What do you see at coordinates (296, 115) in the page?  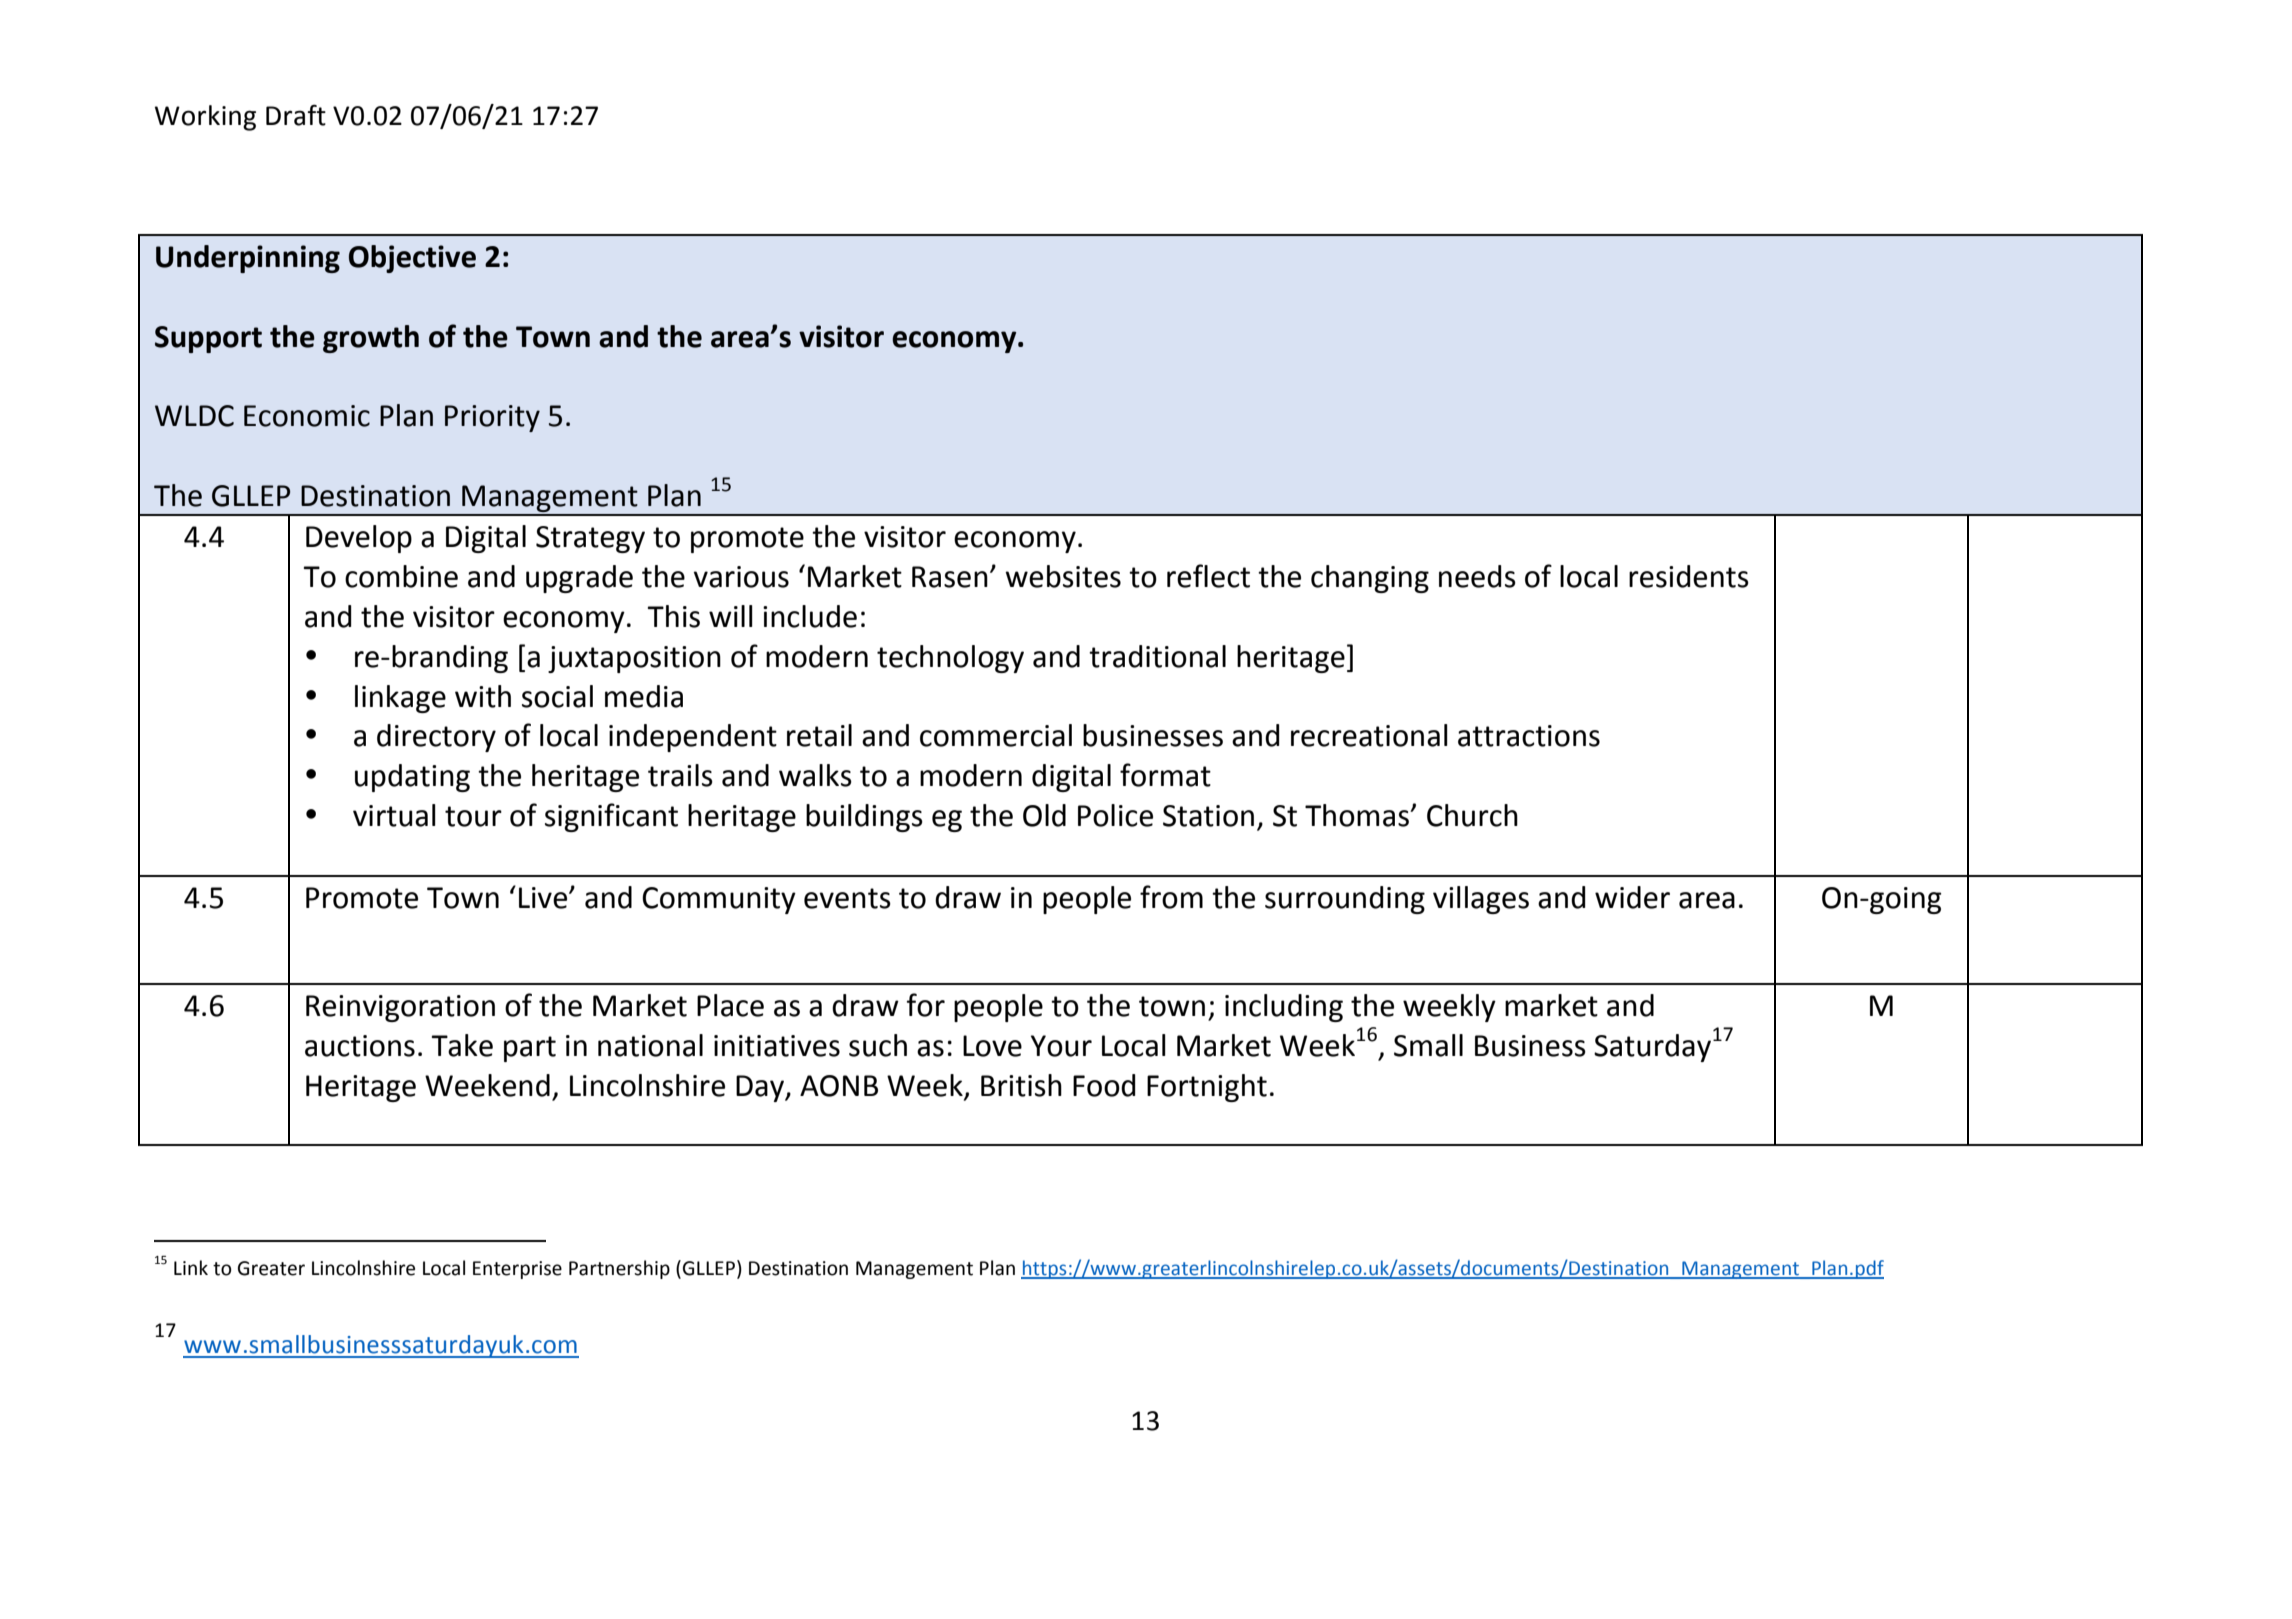 I see `Draft` at bounding box center [296, 115].
